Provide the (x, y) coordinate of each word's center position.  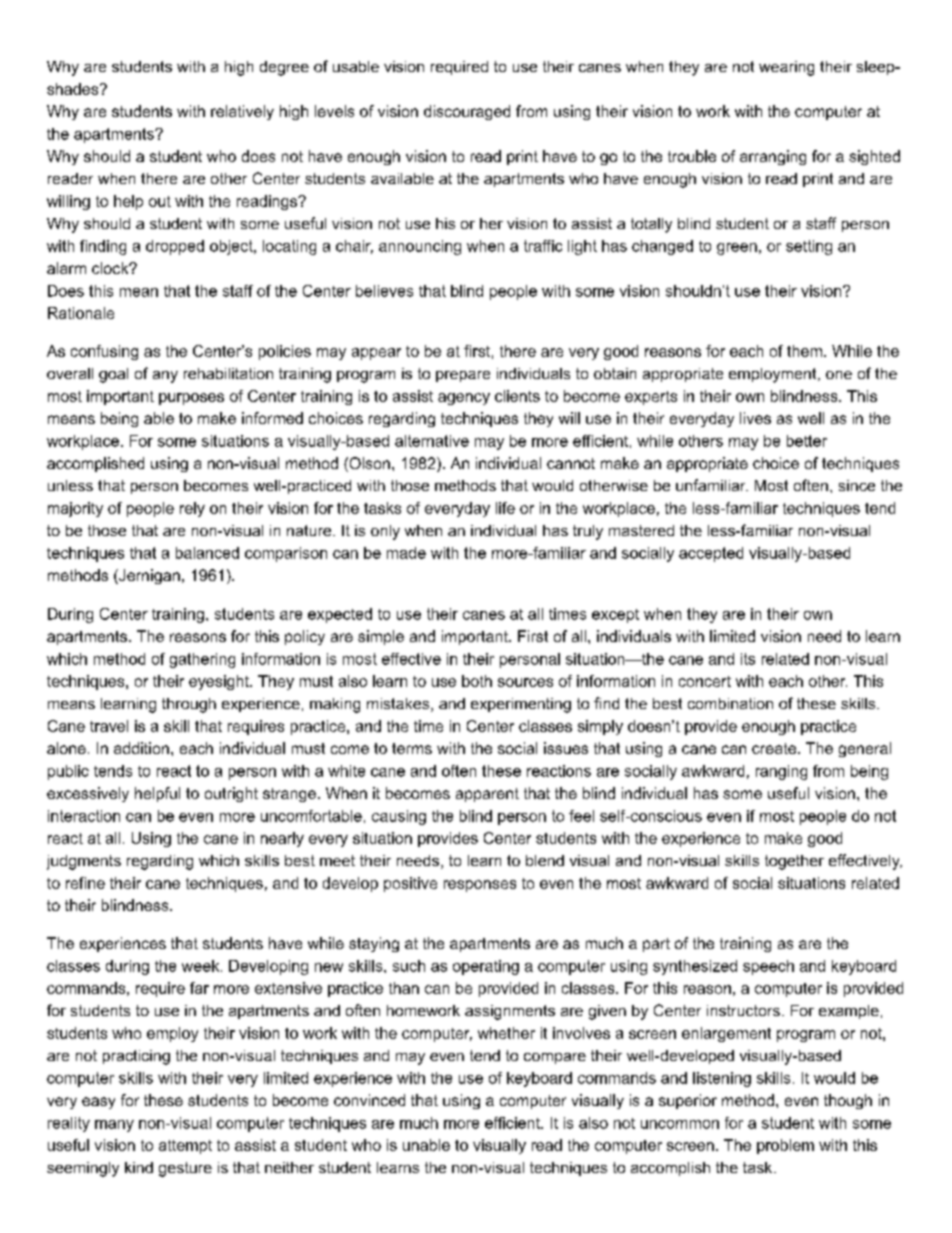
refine (85, 883)
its (748, 659)
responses (480, 886)
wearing (786, 68)
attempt (185, 1147)
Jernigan (148, 576)
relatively (242, 112)
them (804, 351)
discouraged (467, 112)
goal (113, 375)
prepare (463, 376)
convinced (369, 1100)
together (794, 862)
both (477, 681)
